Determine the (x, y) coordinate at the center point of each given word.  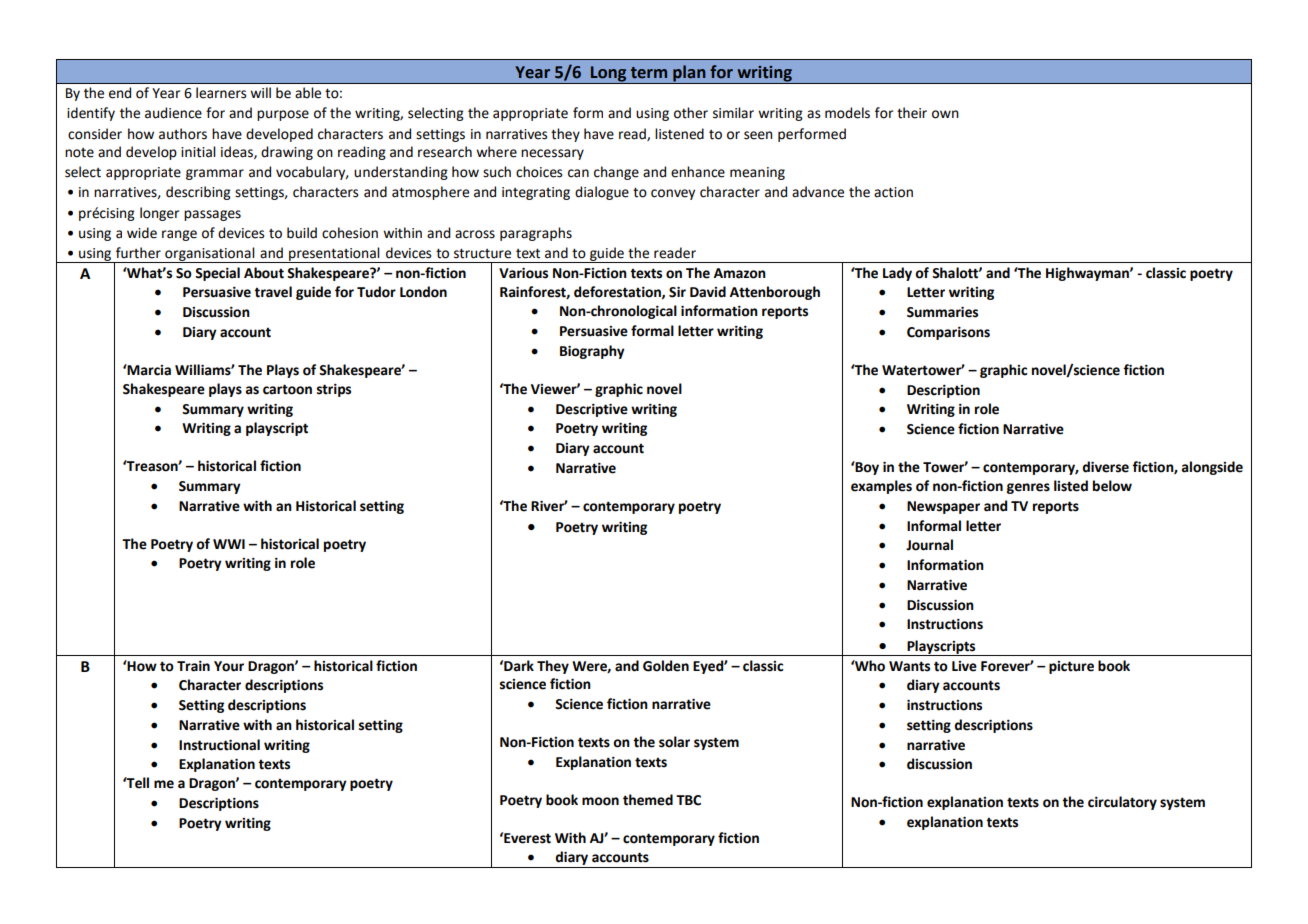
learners (221, 93)
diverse (1105, 467)
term (649, 73)
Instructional (219, 745)
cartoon (287, 389)
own (945, 114)
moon (600, 801)
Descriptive (592, 410)
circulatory (1122, 803)
